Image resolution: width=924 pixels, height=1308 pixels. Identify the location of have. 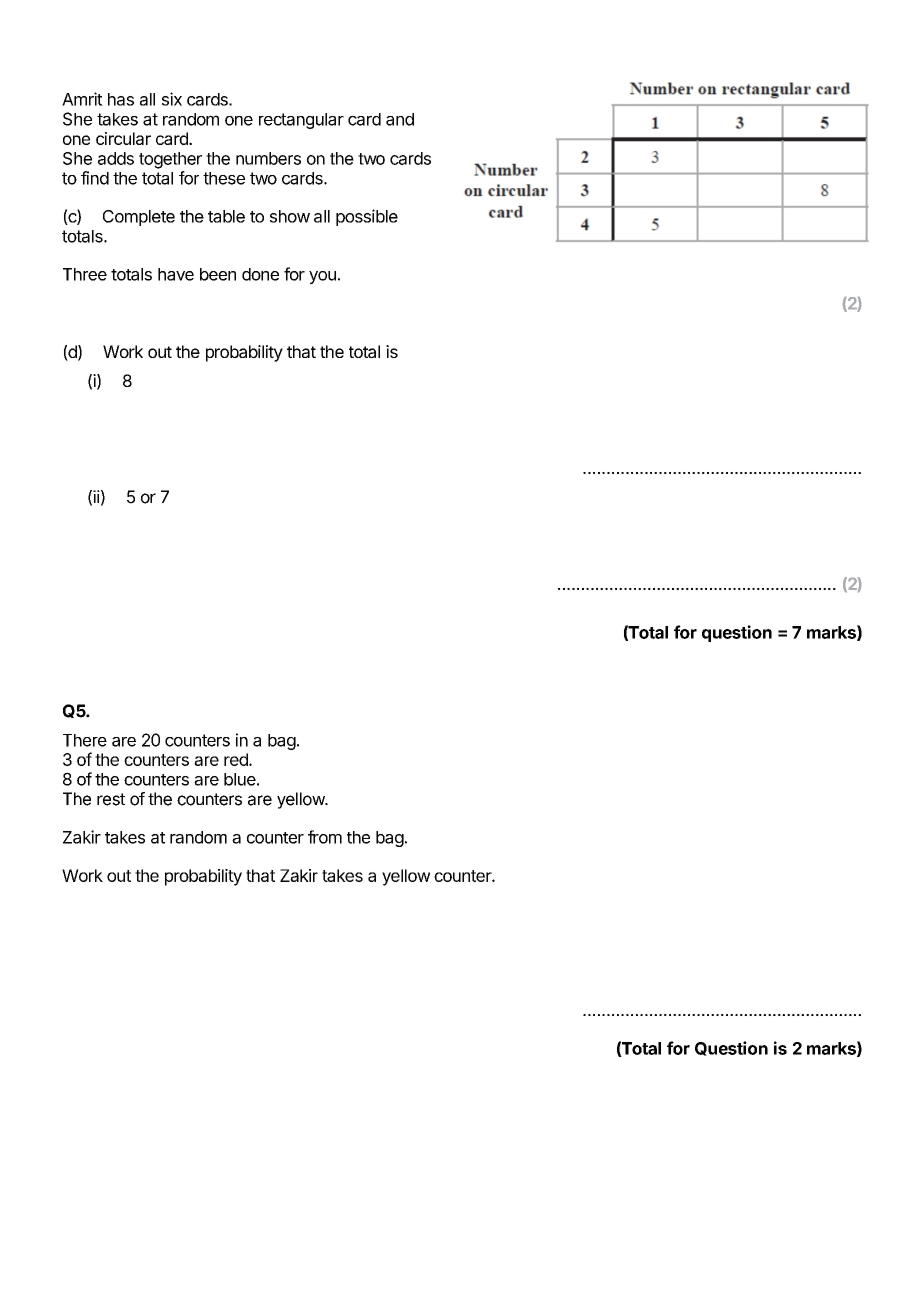
(176, 274).
